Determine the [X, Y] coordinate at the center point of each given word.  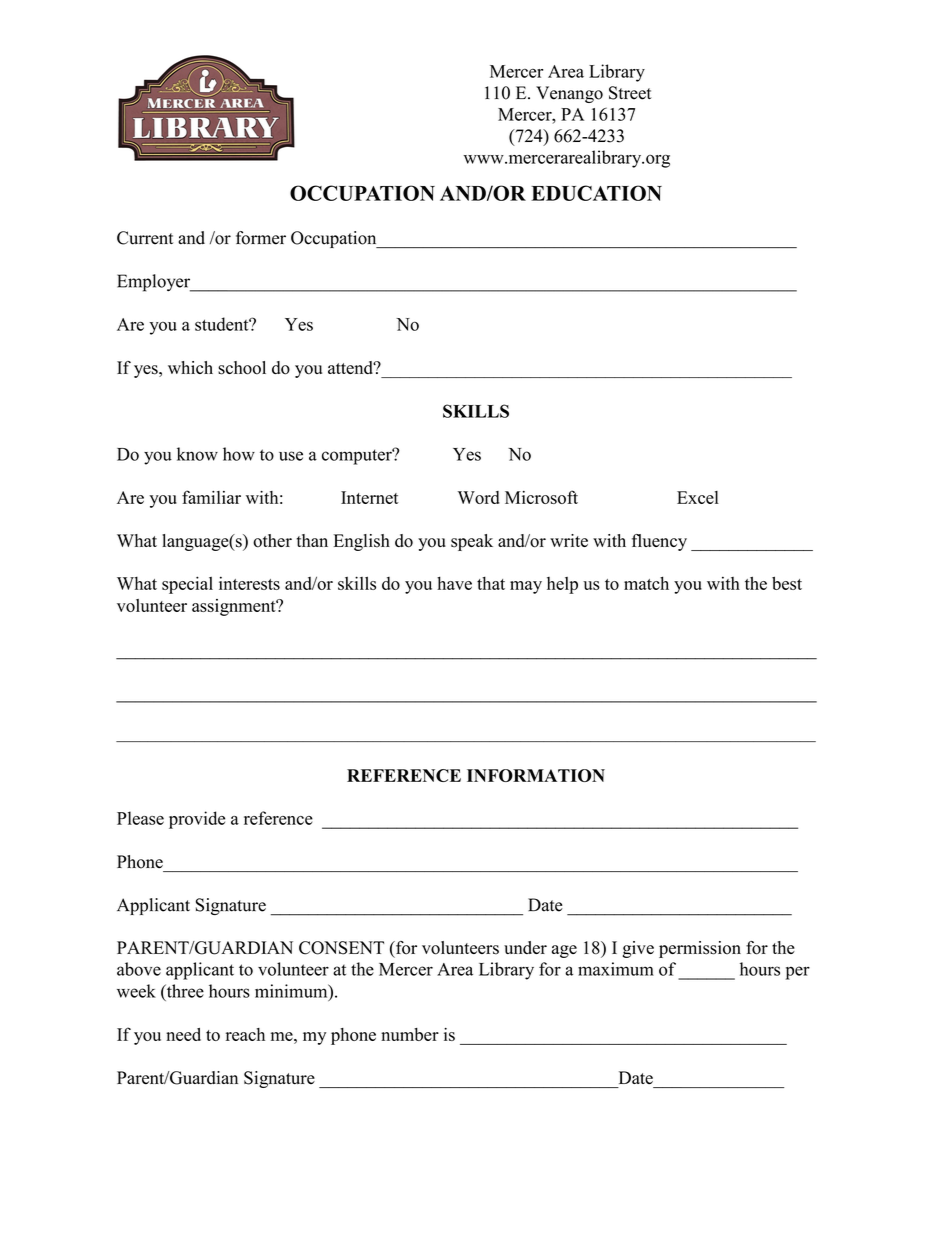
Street [630, 93]
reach [245, 1034]
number [410, 1034]
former [261, 238]
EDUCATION [596, 193]
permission [700, 949]
